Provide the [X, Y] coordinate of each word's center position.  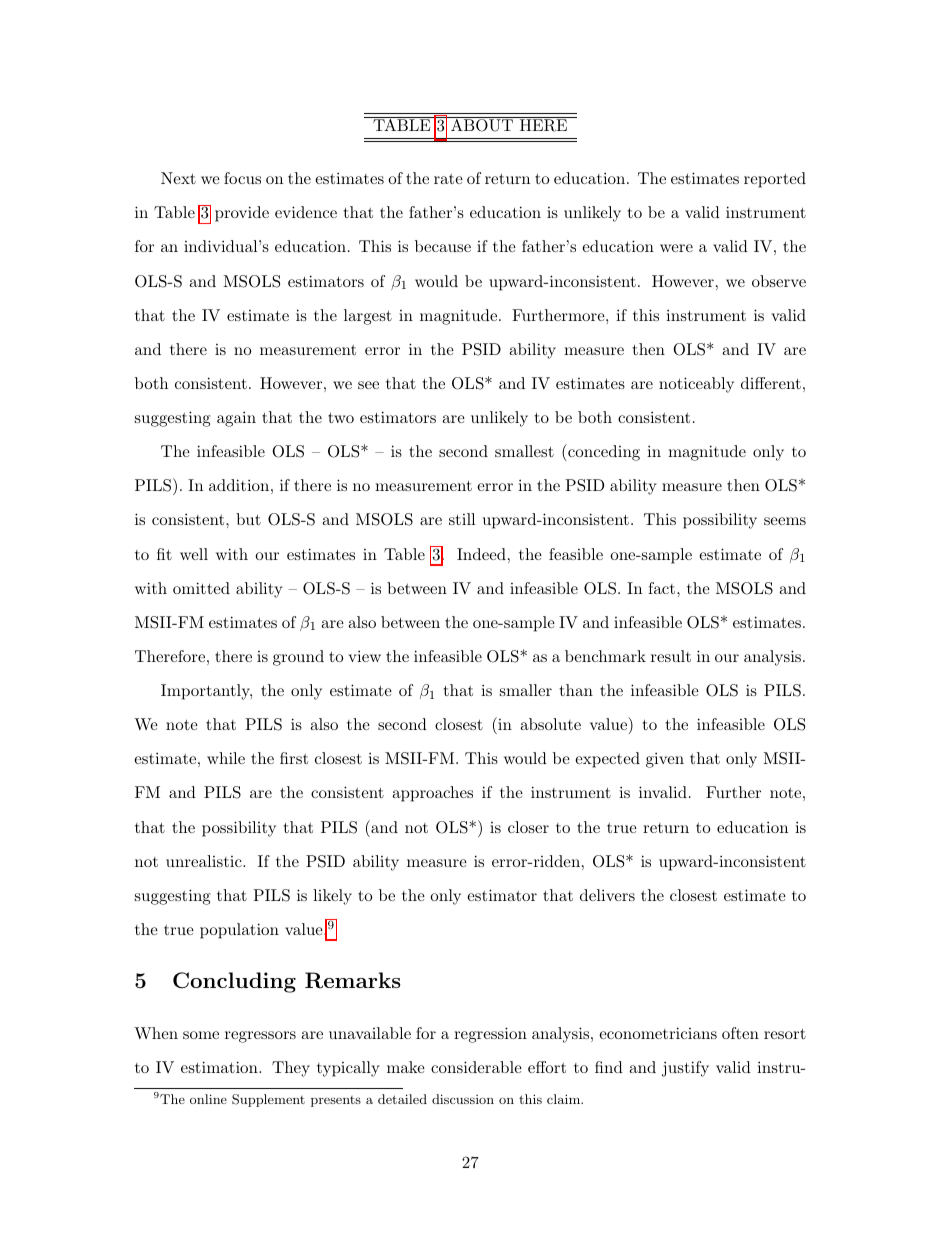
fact [661, 588]
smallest [524, 451]
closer [528, 827]
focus [242, 178]
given [665, 760]
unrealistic [205, 861]
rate [448, 179]
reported [775, 180]
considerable [476, 1067]
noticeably [696, 385]
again [236, 419]
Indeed [481, 554]
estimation [220, 1067]
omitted [201, 588]
